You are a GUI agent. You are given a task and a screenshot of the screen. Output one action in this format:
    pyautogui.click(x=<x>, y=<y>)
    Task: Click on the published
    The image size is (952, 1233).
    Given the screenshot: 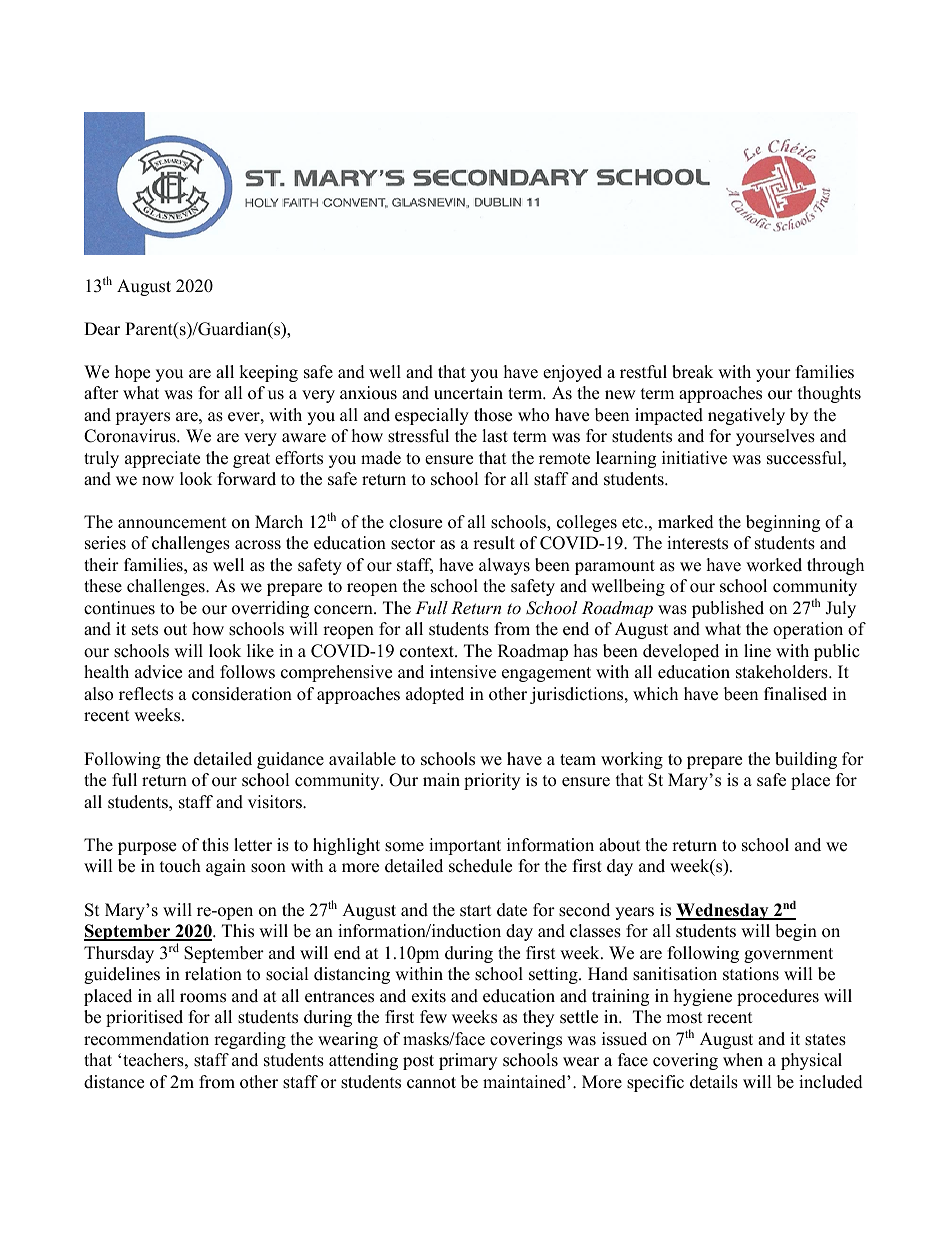 What is the action you would take?
    pyautogui.click(x=728, y=609)
